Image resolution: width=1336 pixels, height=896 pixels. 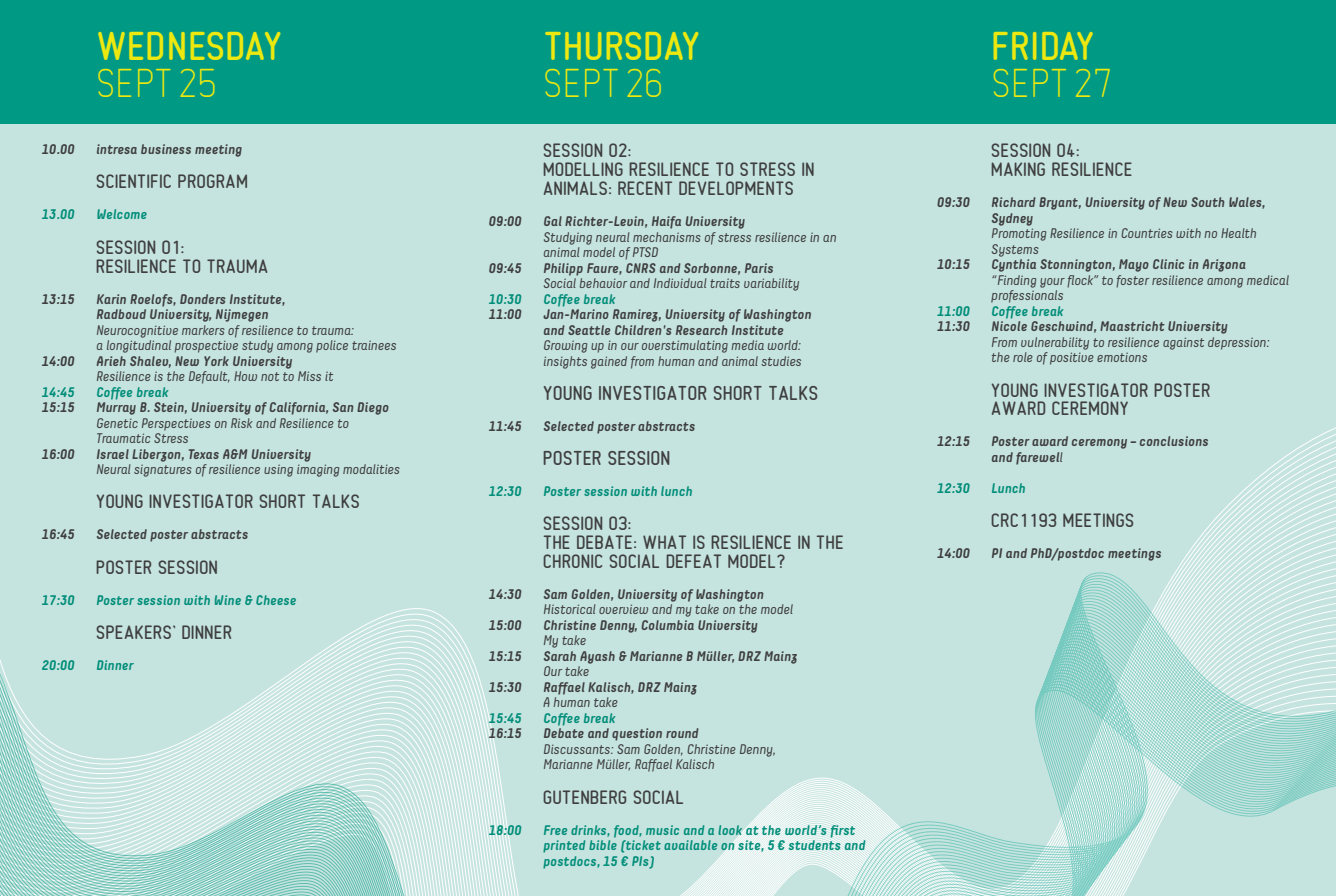 I want to click on gained, so click(x=609, y=362).
